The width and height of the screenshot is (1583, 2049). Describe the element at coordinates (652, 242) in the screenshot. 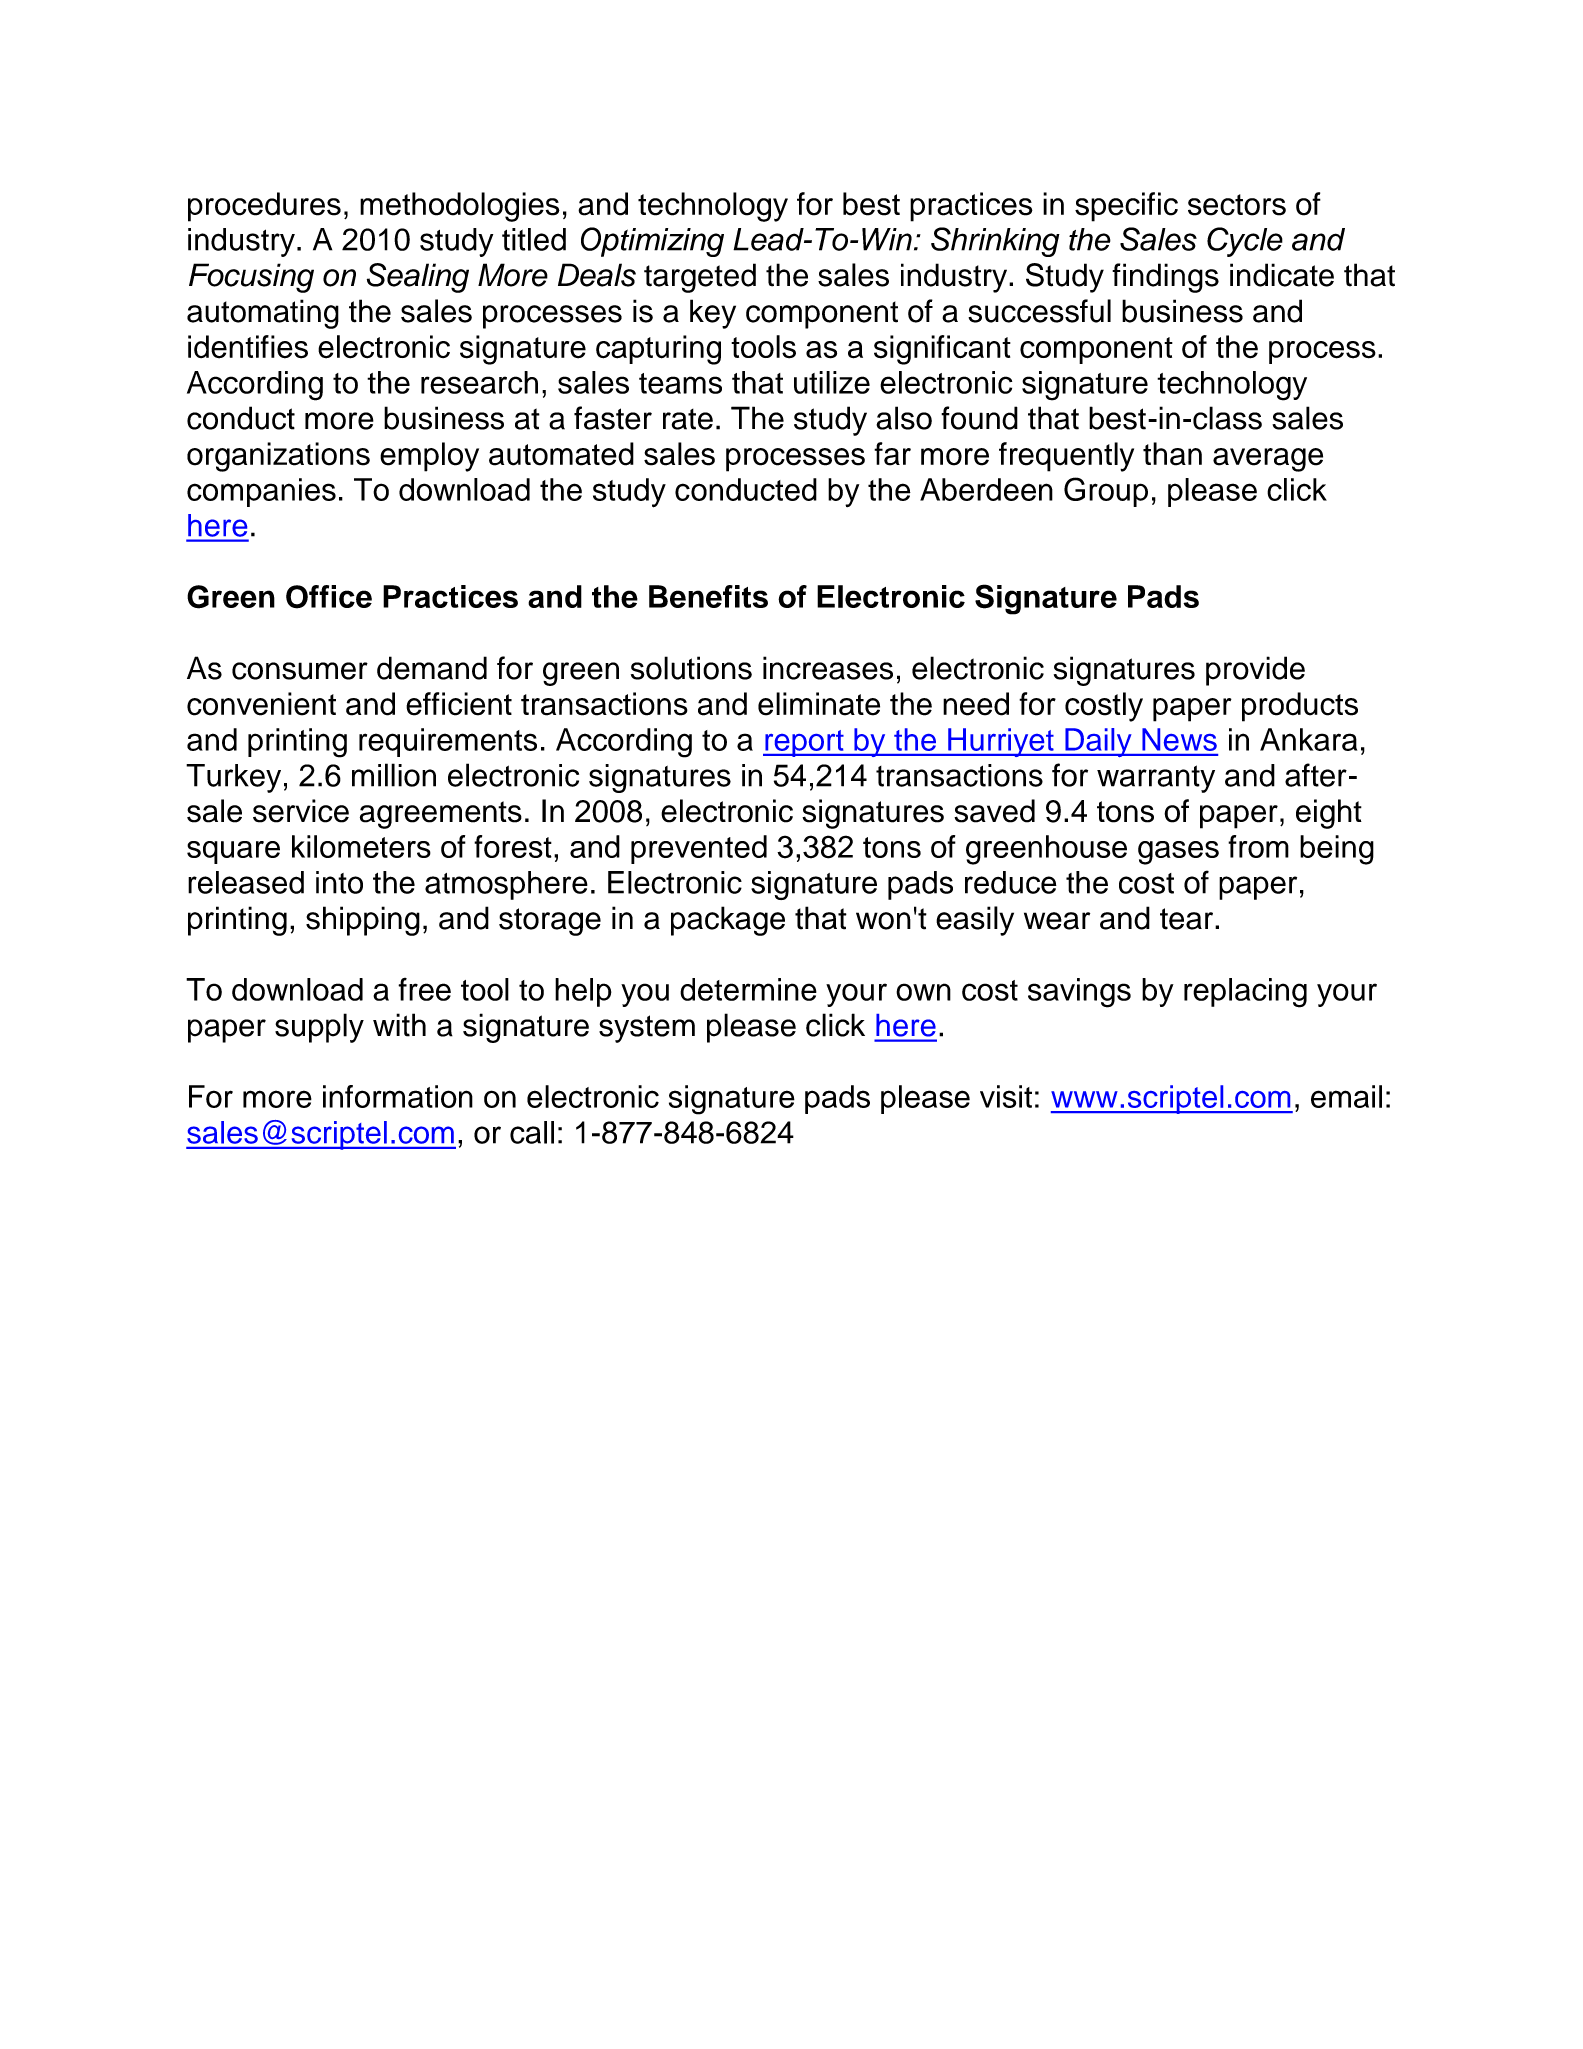

I see `Optimizing` at that location.
